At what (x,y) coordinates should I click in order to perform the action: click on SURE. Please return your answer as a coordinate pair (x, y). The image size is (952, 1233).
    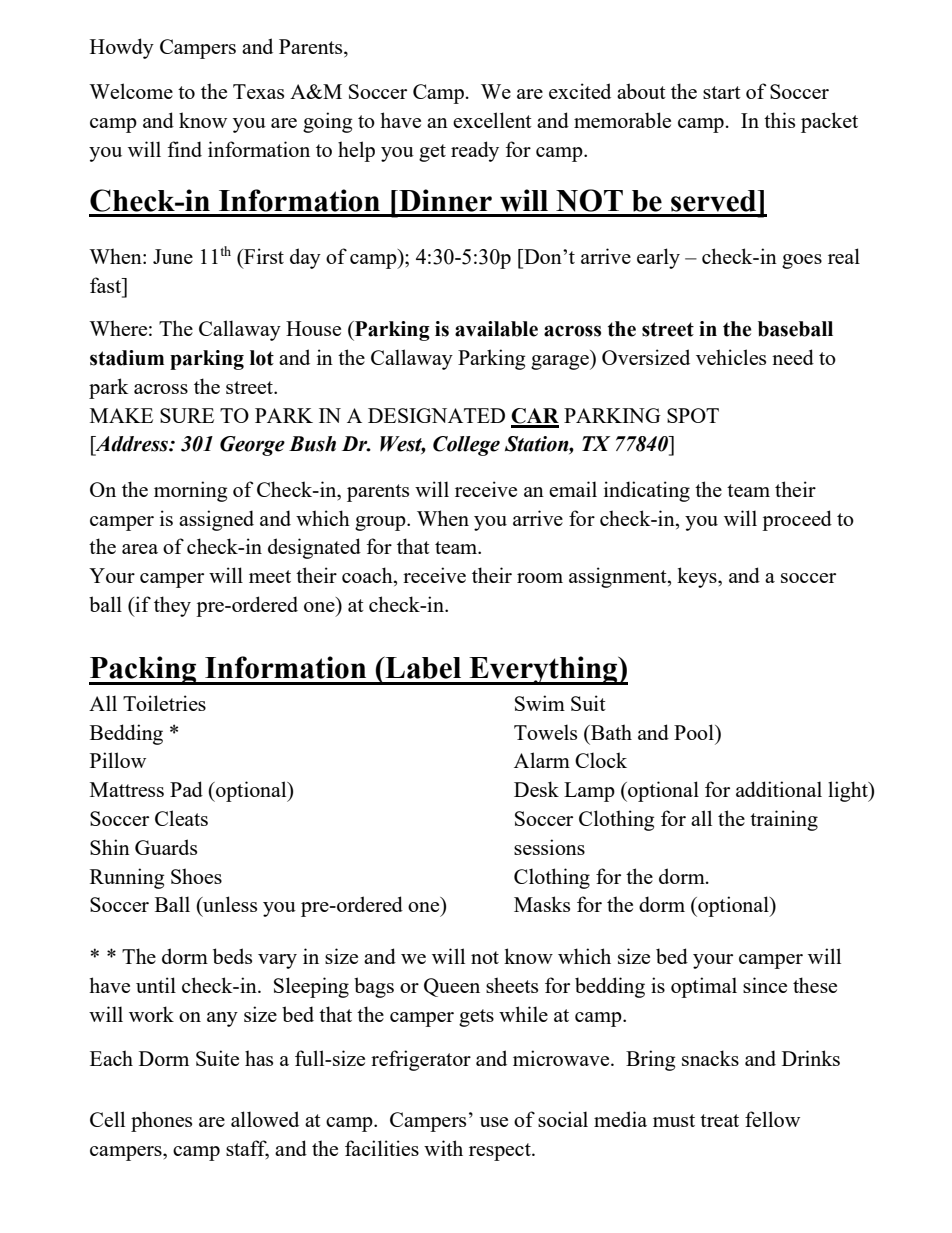
    Looking at the image, I should click on (187, 415).
